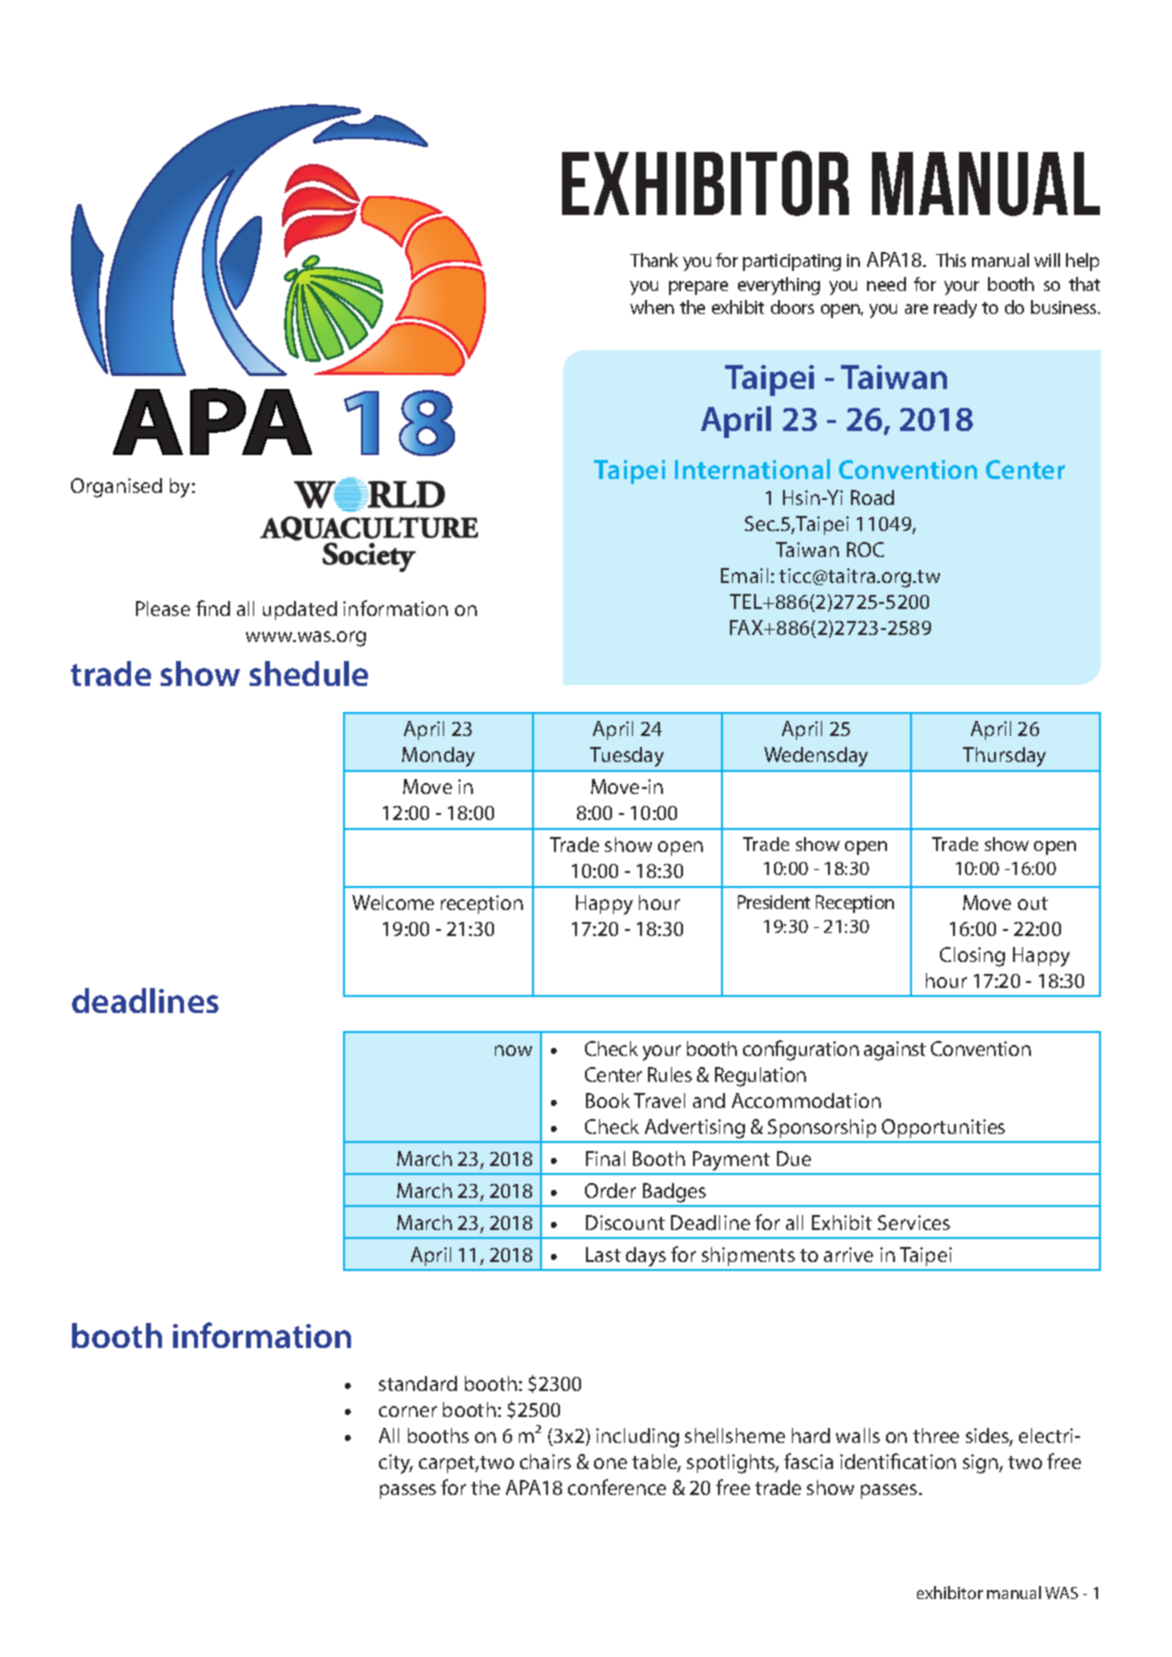 This screenshot has height=1657, width=1172. What do you see at coordinates (116, 488) in the screenshot?
I see `Organised` at bounding box center [116, 488].
